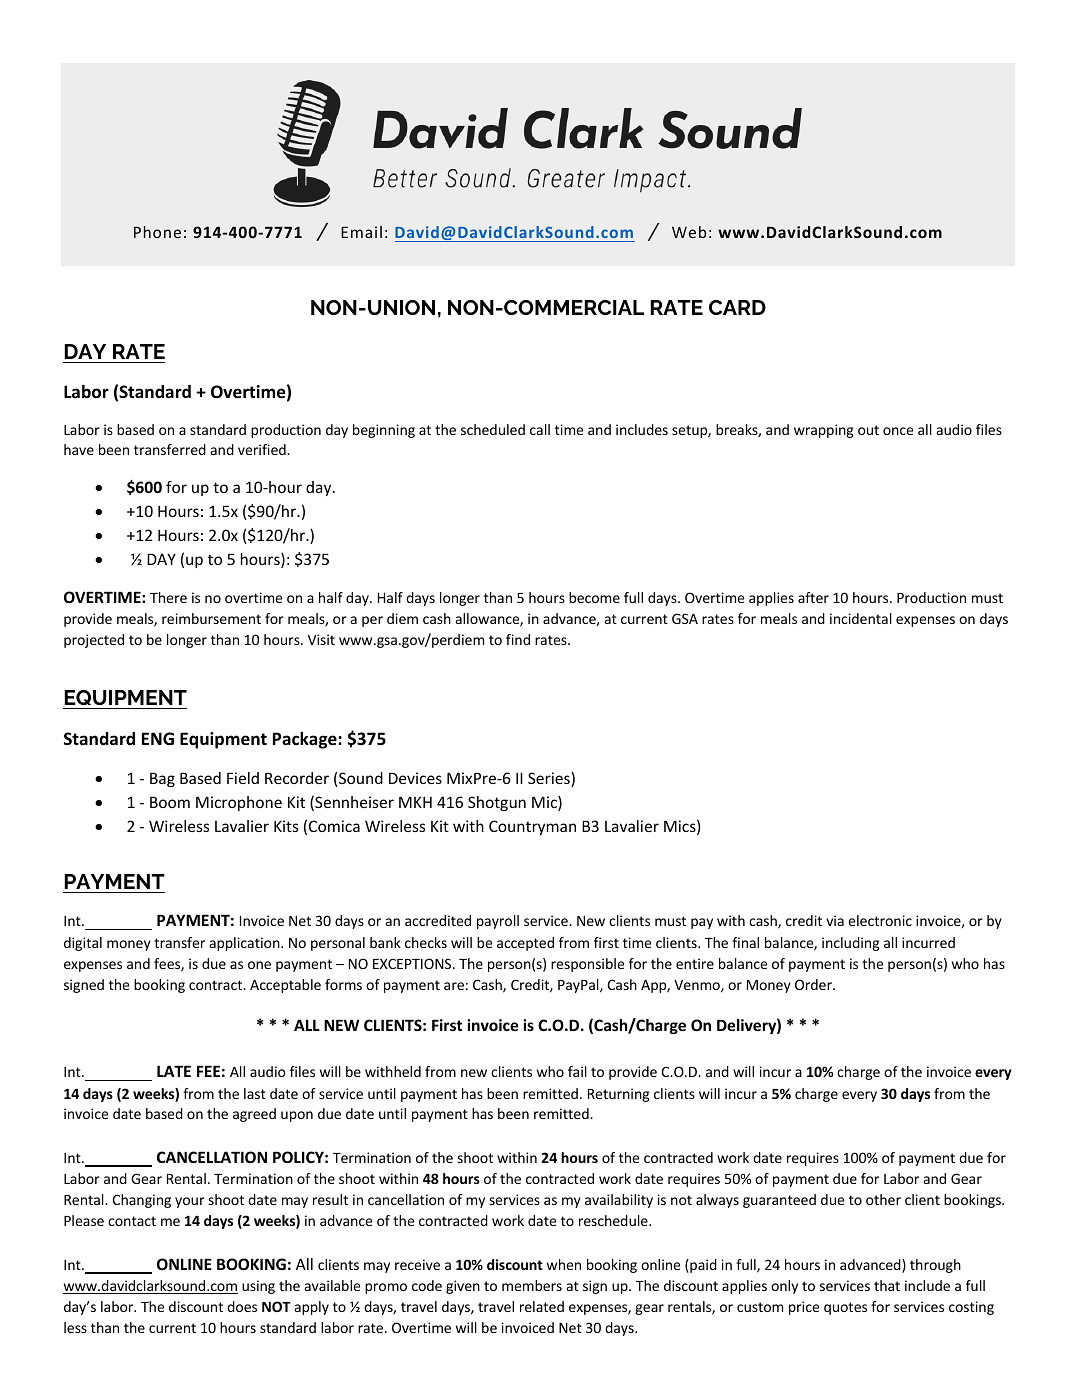 The image size is (1076, 1393). What do you see at coordinates (550, 779) in the image?
I see `Series` at bounding box center [550, 779].
